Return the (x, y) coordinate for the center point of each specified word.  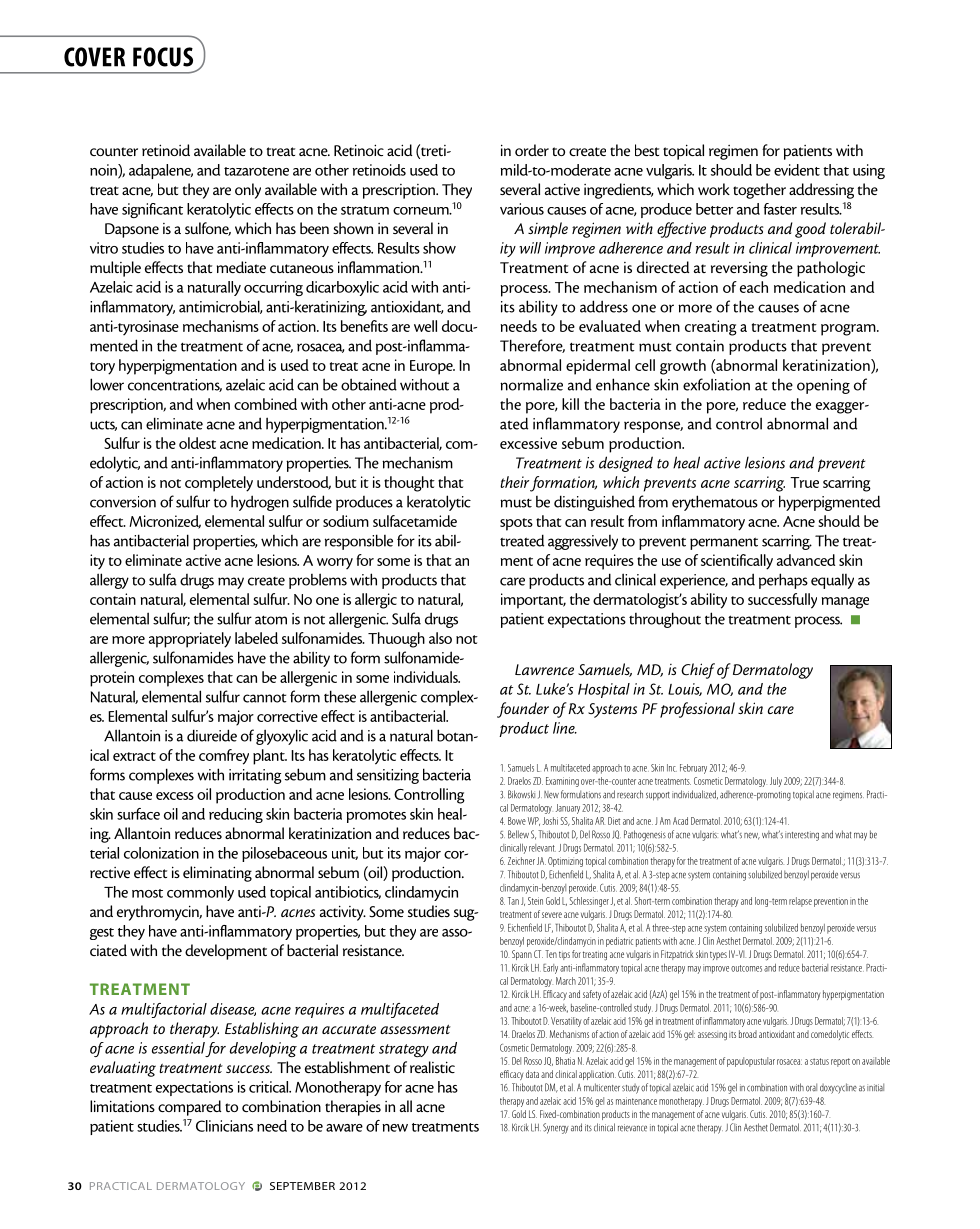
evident (797, 170)
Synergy (556, 1128)
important (533, 601)
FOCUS (163, 57)
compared (189, 1108)
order (532, 150)
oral (811, 1087)
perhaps (783, 581)
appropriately (190, 640)
